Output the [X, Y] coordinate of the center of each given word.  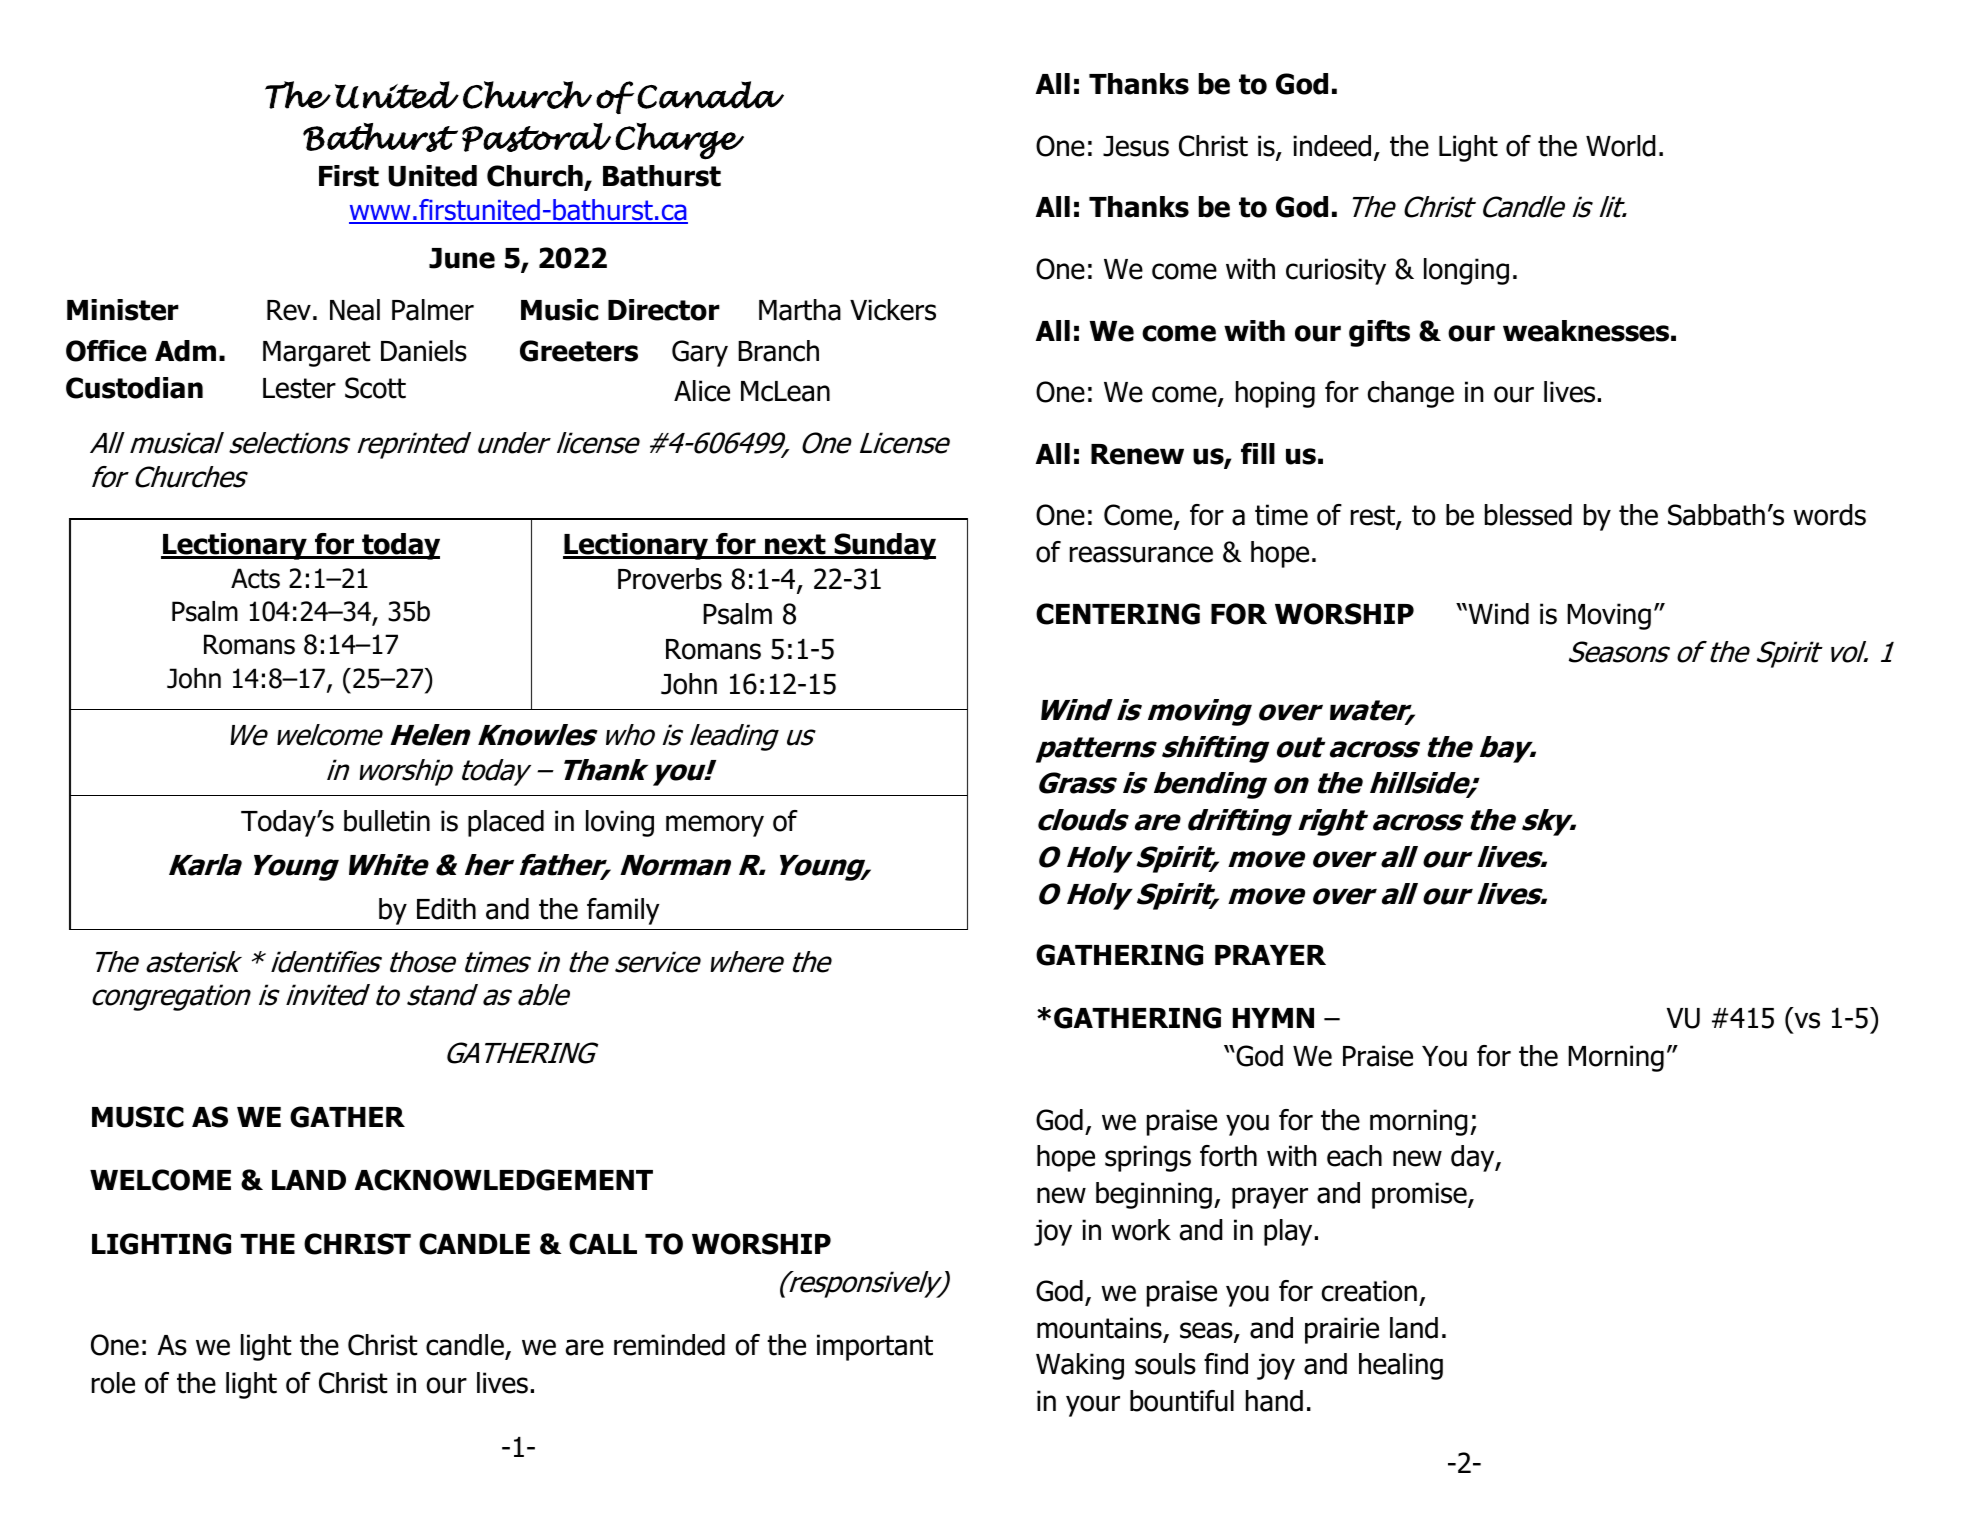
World [1621, 146]
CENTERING [1118, 614]
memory [715, 826]
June [462, 258]
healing [1401, 1366]
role [113, 1383]
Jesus [1136, 146]
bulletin [387, 821]
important [875, 1347]
